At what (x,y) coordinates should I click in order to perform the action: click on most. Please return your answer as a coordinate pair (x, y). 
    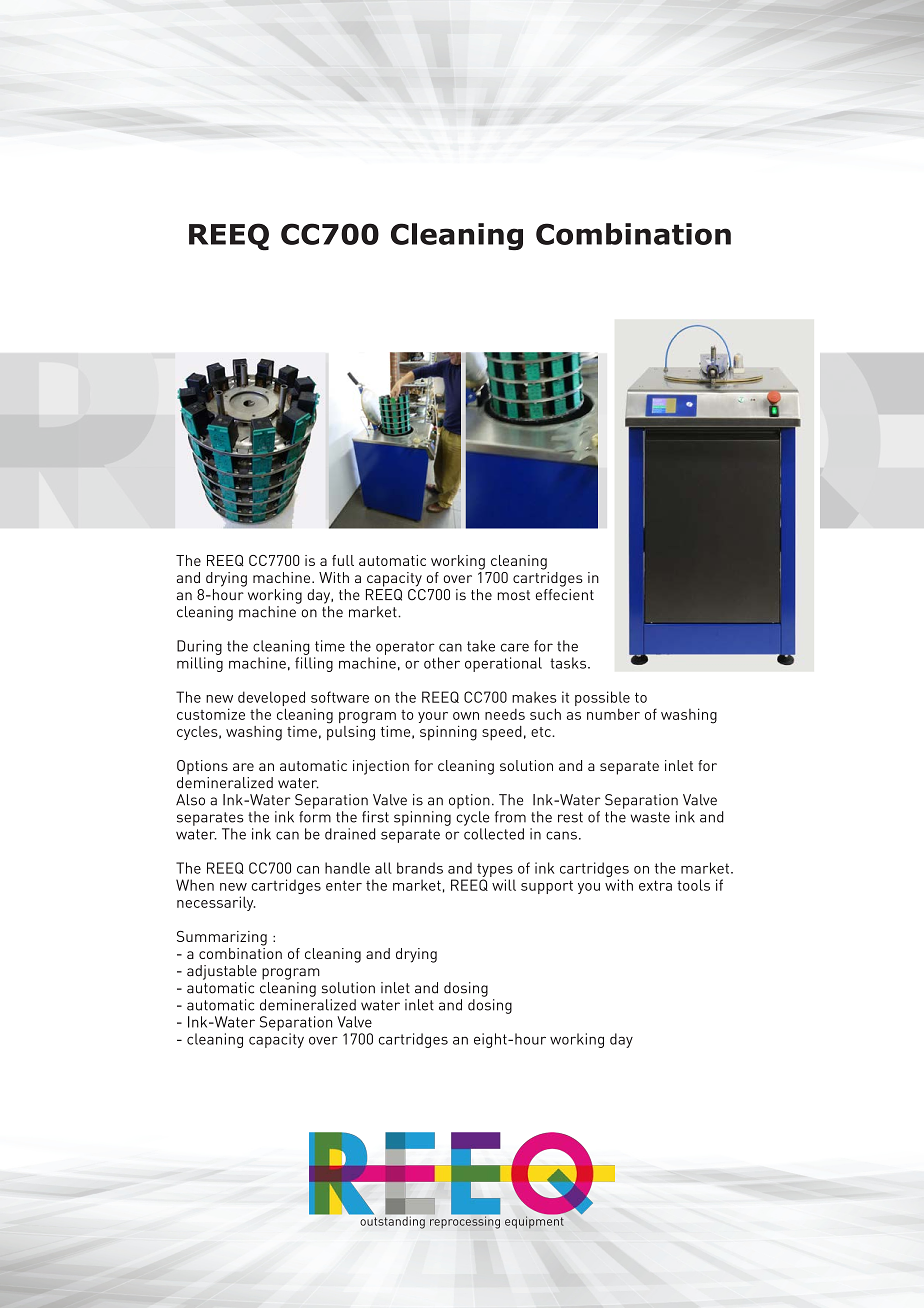
    Looking at the image, I should click on (513, 595).
